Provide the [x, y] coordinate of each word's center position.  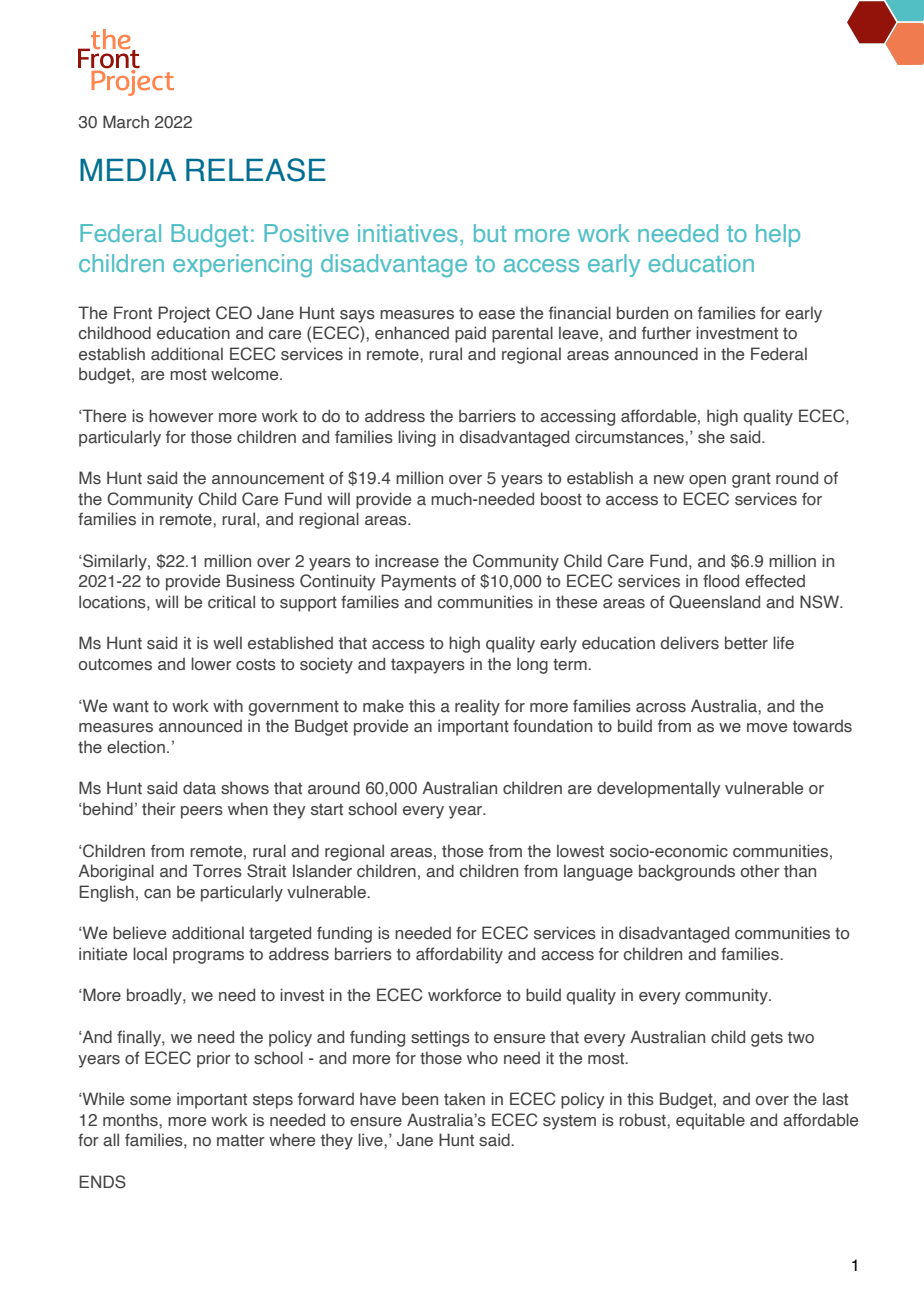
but [490, 233]
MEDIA [128, 170]
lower [211, 664]
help [778, 235]
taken [464, 1099]
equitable [710, 1121]
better [746, 643]
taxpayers [428, 666]
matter [241, 1140]
